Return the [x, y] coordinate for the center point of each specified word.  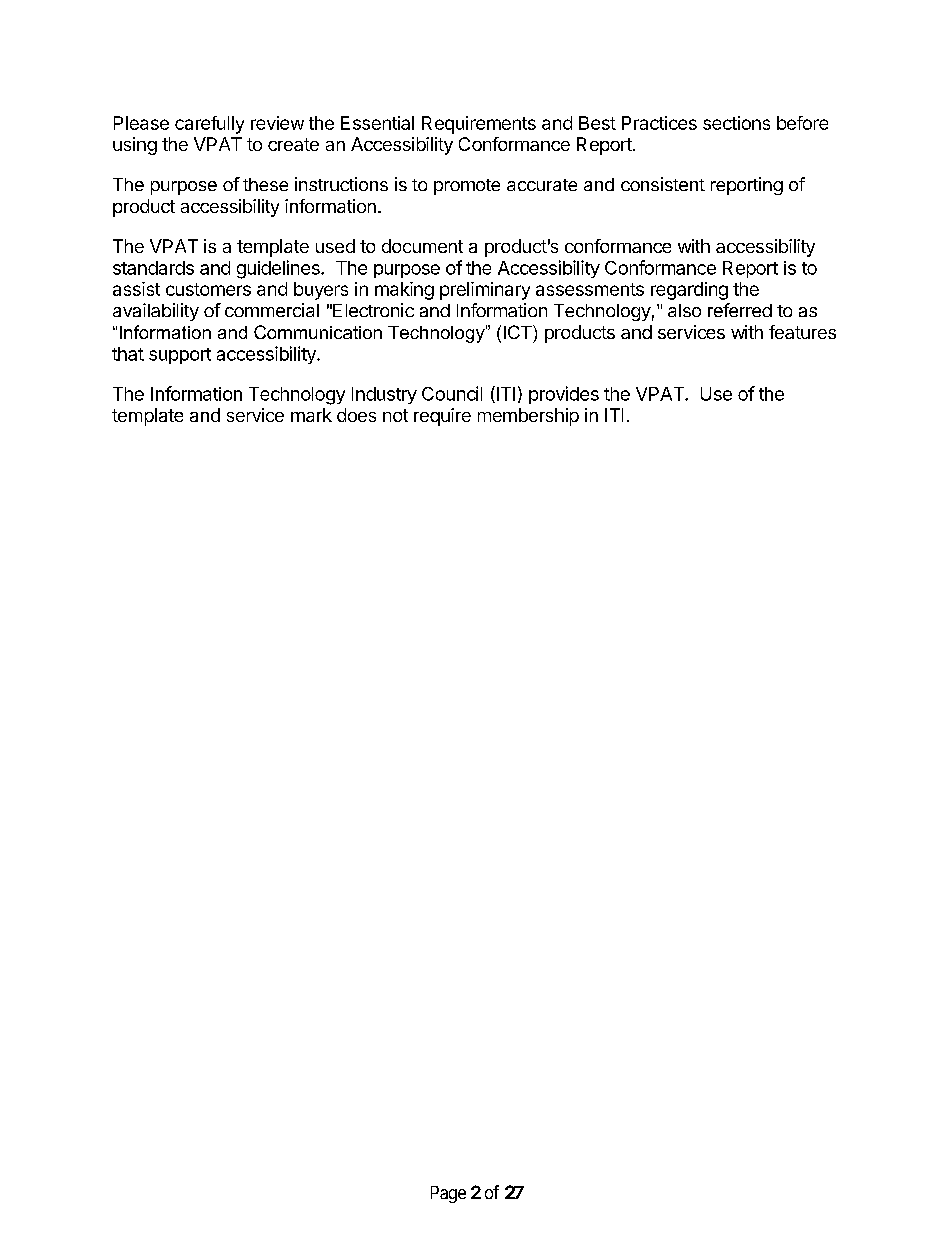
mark [311, 415]
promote [467, 187]
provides [564, 395]
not [395, 415]
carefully [209, 125]
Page [448, 1194]
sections [736, 123]
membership [528, 417]
